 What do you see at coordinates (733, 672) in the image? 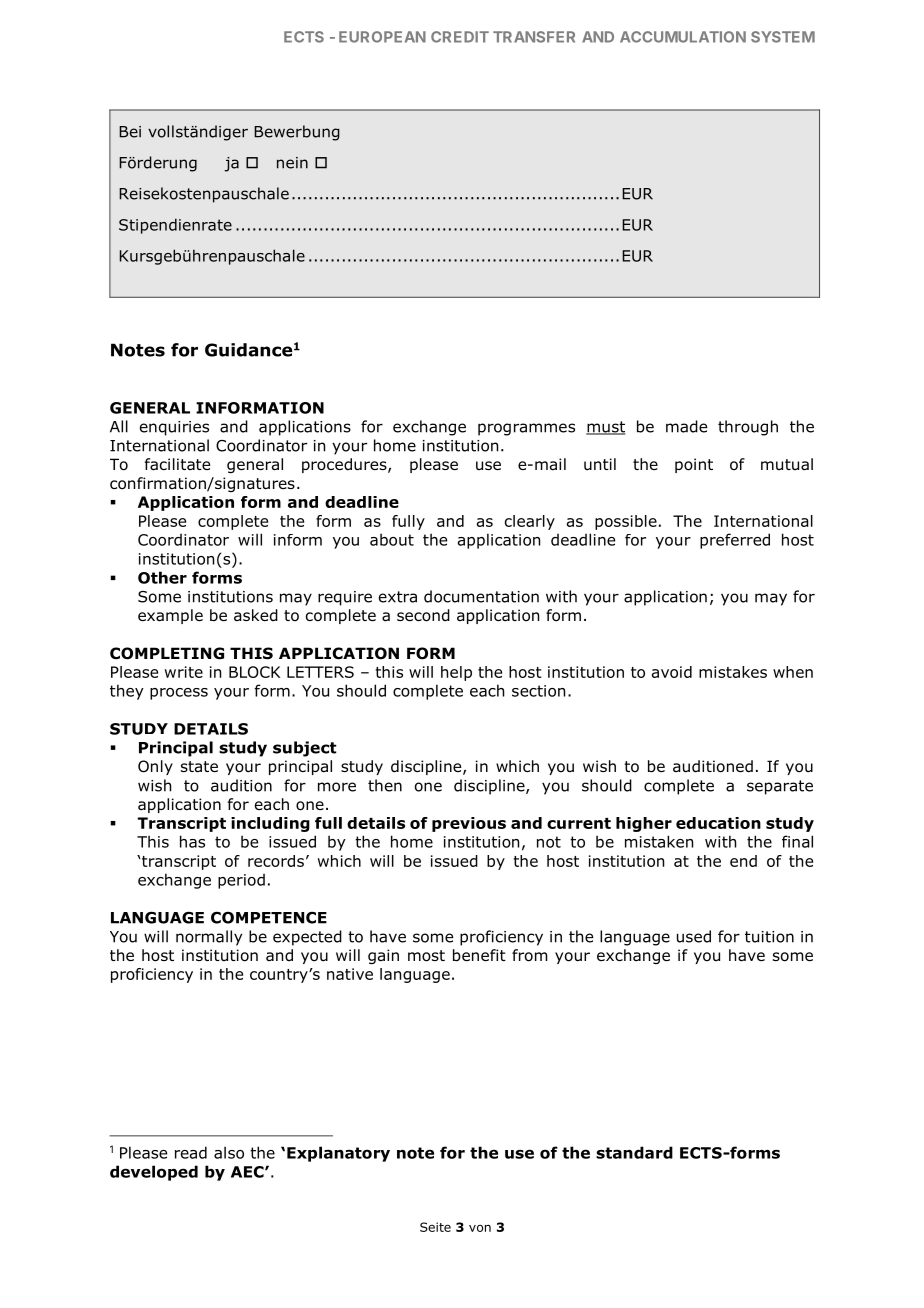
I see `mistakes` at bounding box center [733, 672].
